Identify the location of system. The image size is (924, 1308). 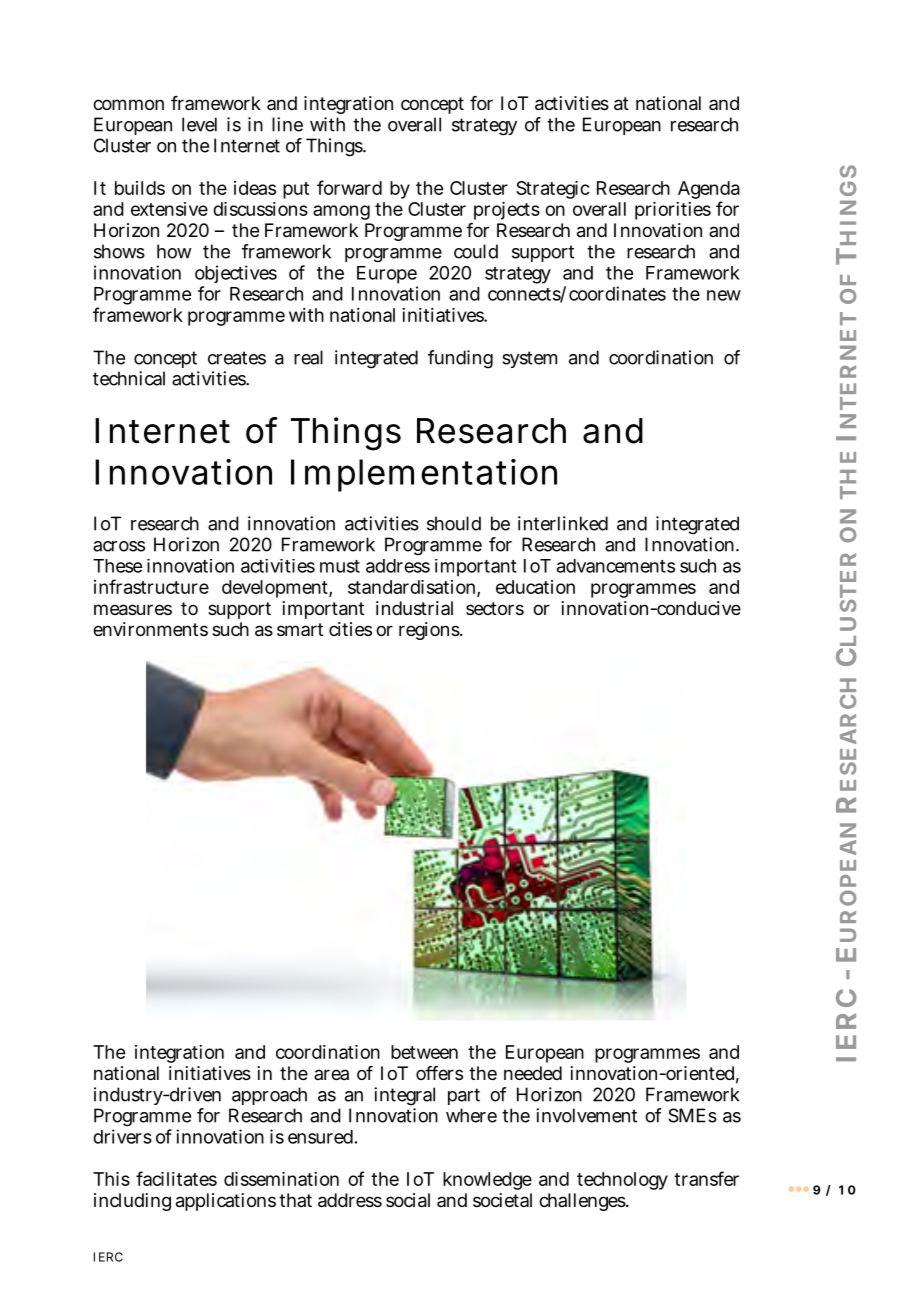
(529, 359).
